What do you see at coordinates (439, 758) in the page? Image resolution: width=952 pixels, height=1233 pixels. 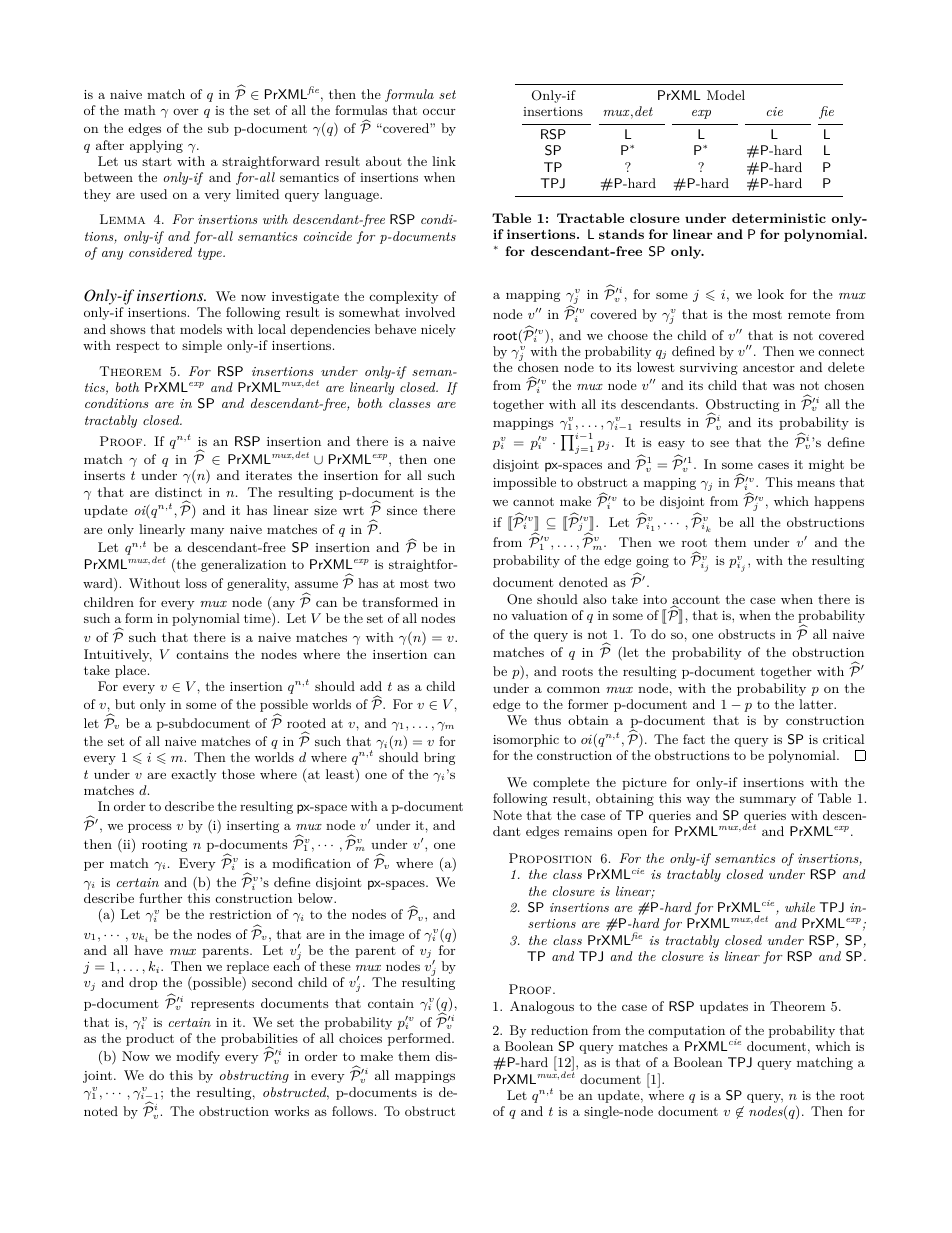 I see `bring` at bounding box center [439, 758].
